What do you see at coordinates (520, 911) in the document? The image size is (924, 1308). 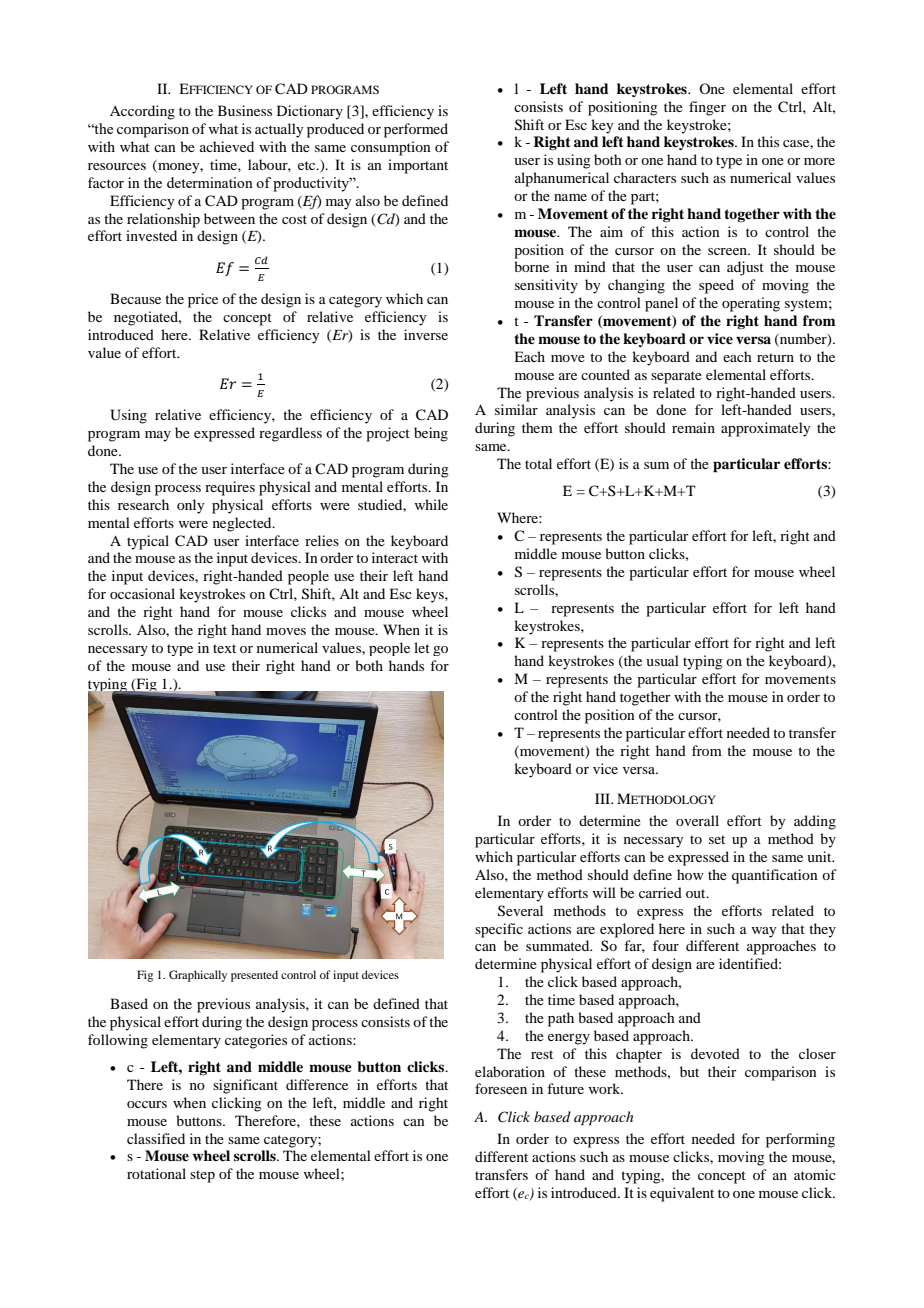 I see `Several` at bounding box center [520, 911].
